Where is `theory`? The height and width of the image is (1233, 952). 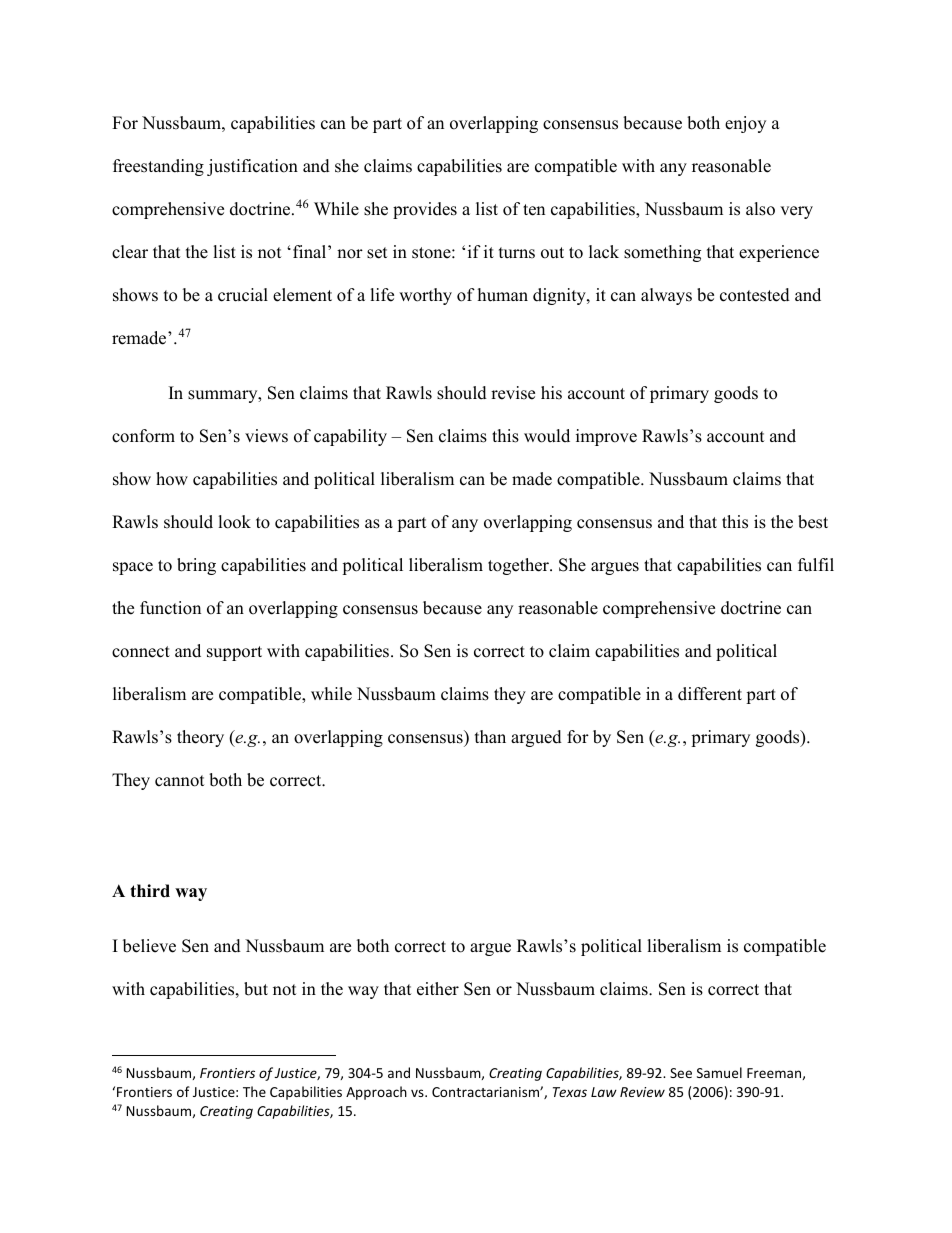
theory is located at coordinates (200, 738).
